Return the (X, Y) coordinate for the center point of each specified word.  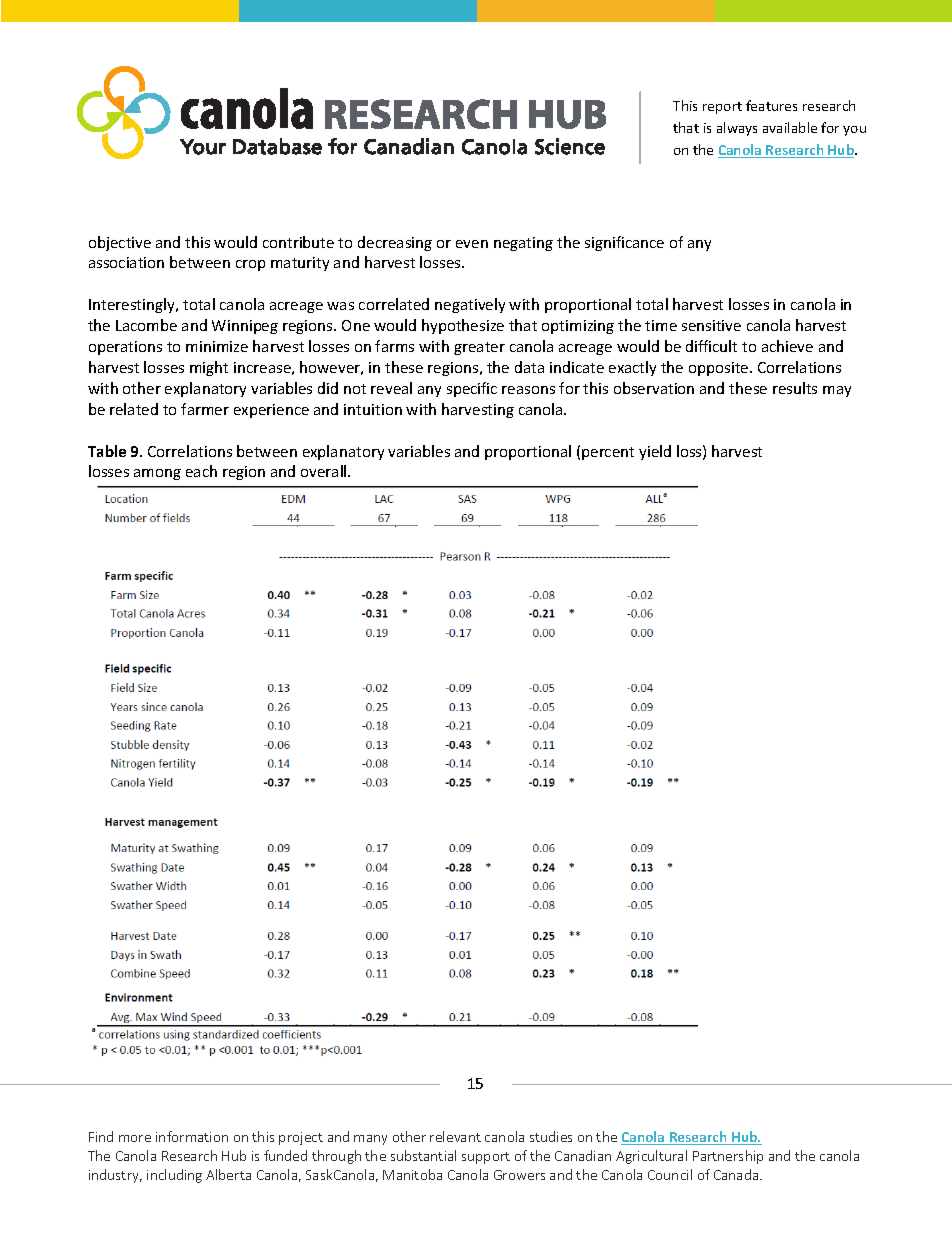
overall (325, 471)
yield (655, 452)
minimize (217, 346)
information (192, 1136)
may (837, 391)
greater (479, 348)
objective (120, 243)
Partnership (728, 1157)
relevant (455, 1136)
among (157, 474)
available (790, 127)
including (174, 1176)
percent (608, 453)
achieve (787, 346)
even (472, 244)
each (201, 471)
